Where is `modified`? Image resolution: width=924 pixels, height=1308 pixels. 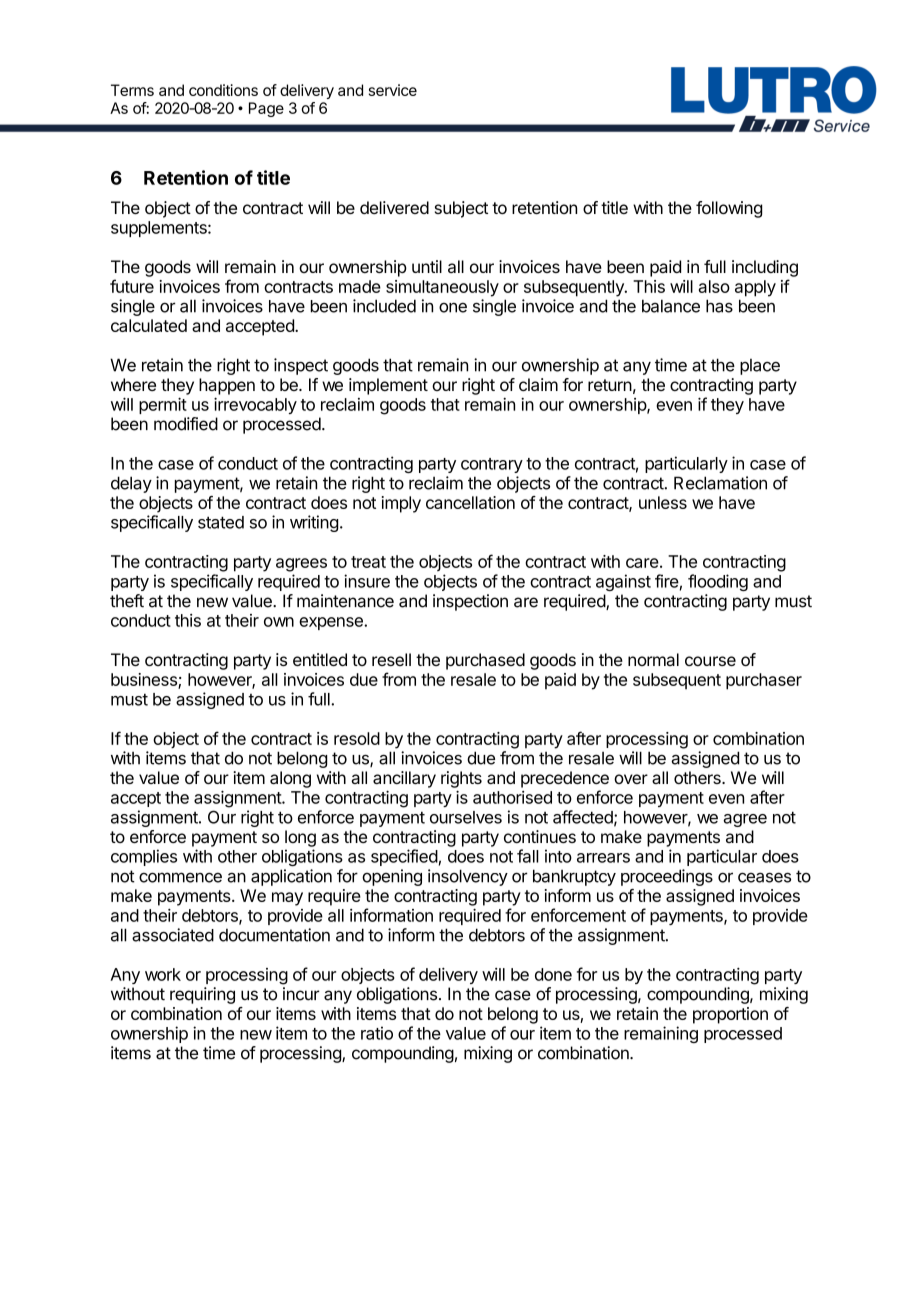 modified is located at coordinates (186, 424).
